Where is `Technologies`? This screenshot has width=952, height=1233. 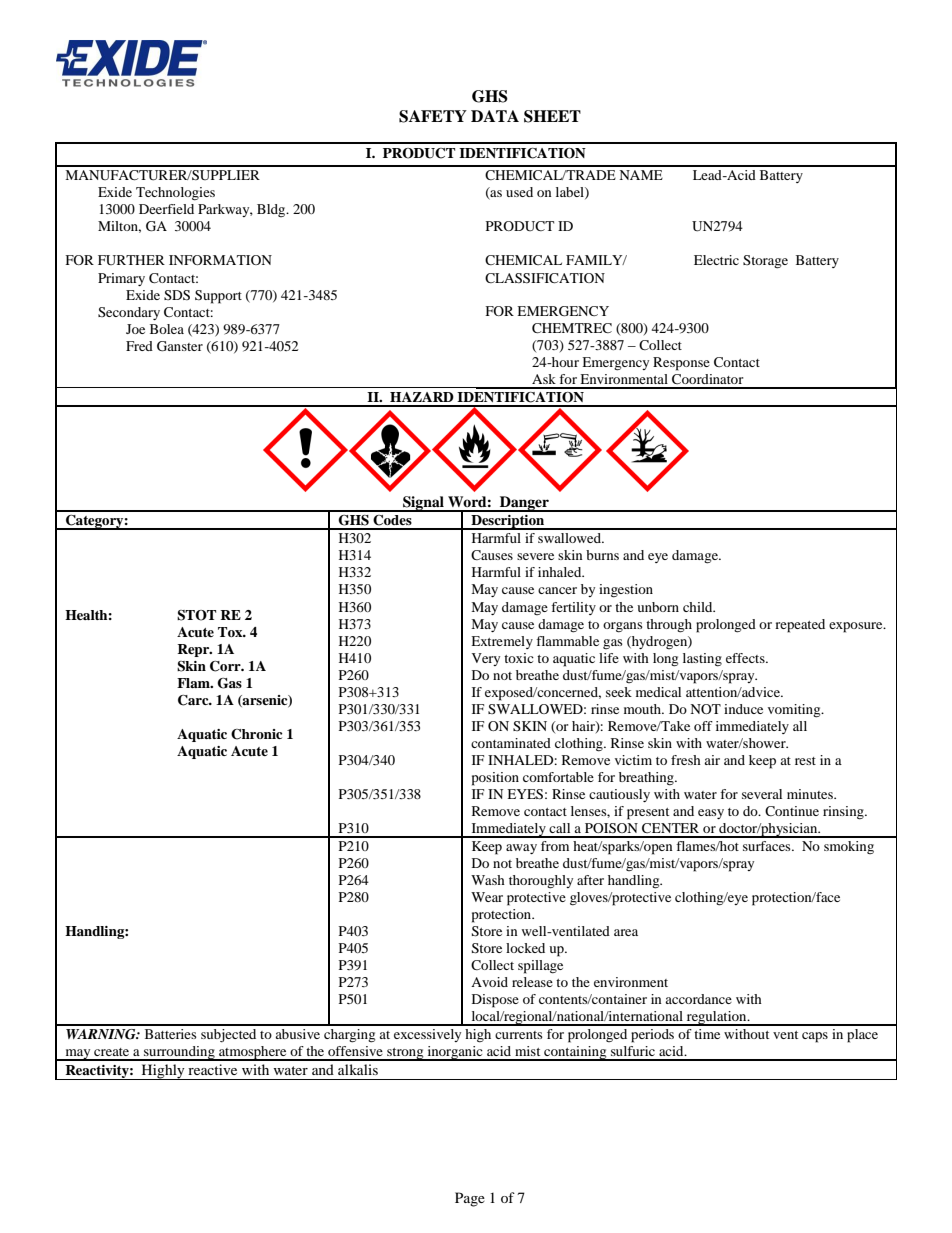
Technologies is located at coordinates (175, 194).
